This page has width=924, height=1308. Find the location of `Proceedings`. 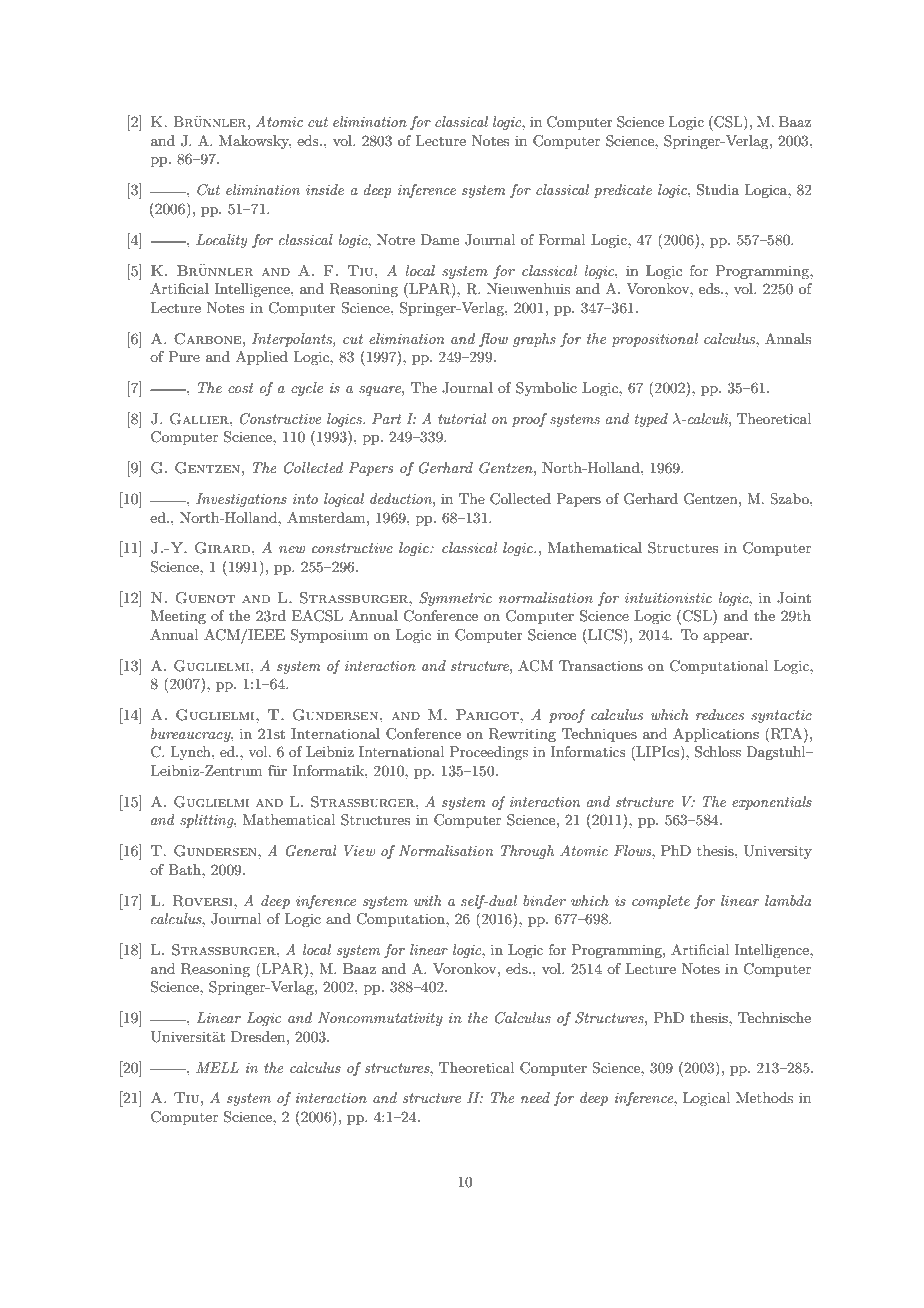

Proceedings is located at coordinates (489, 753).
